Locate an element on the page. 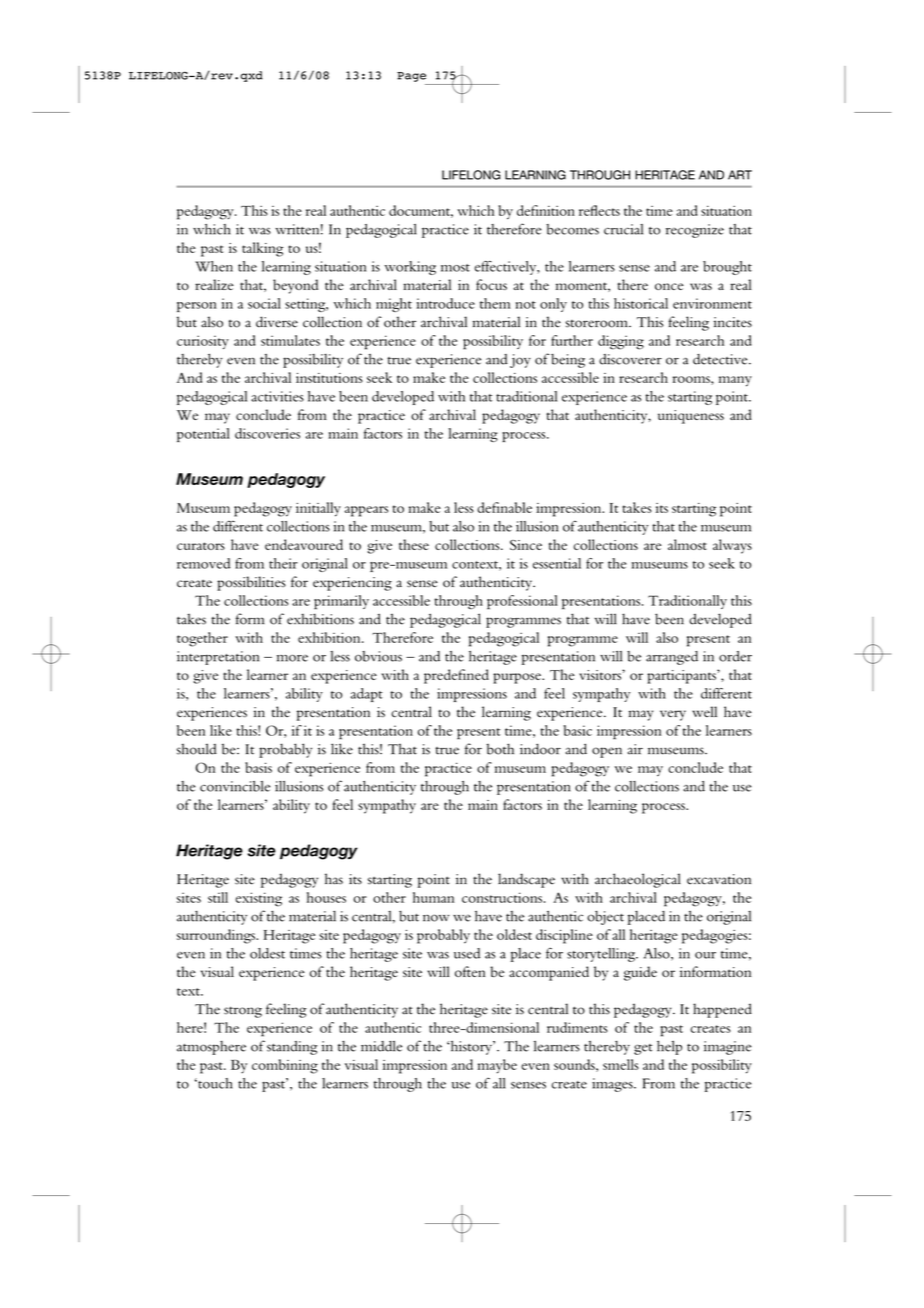  combining is located at coordinates (285, 1066).
